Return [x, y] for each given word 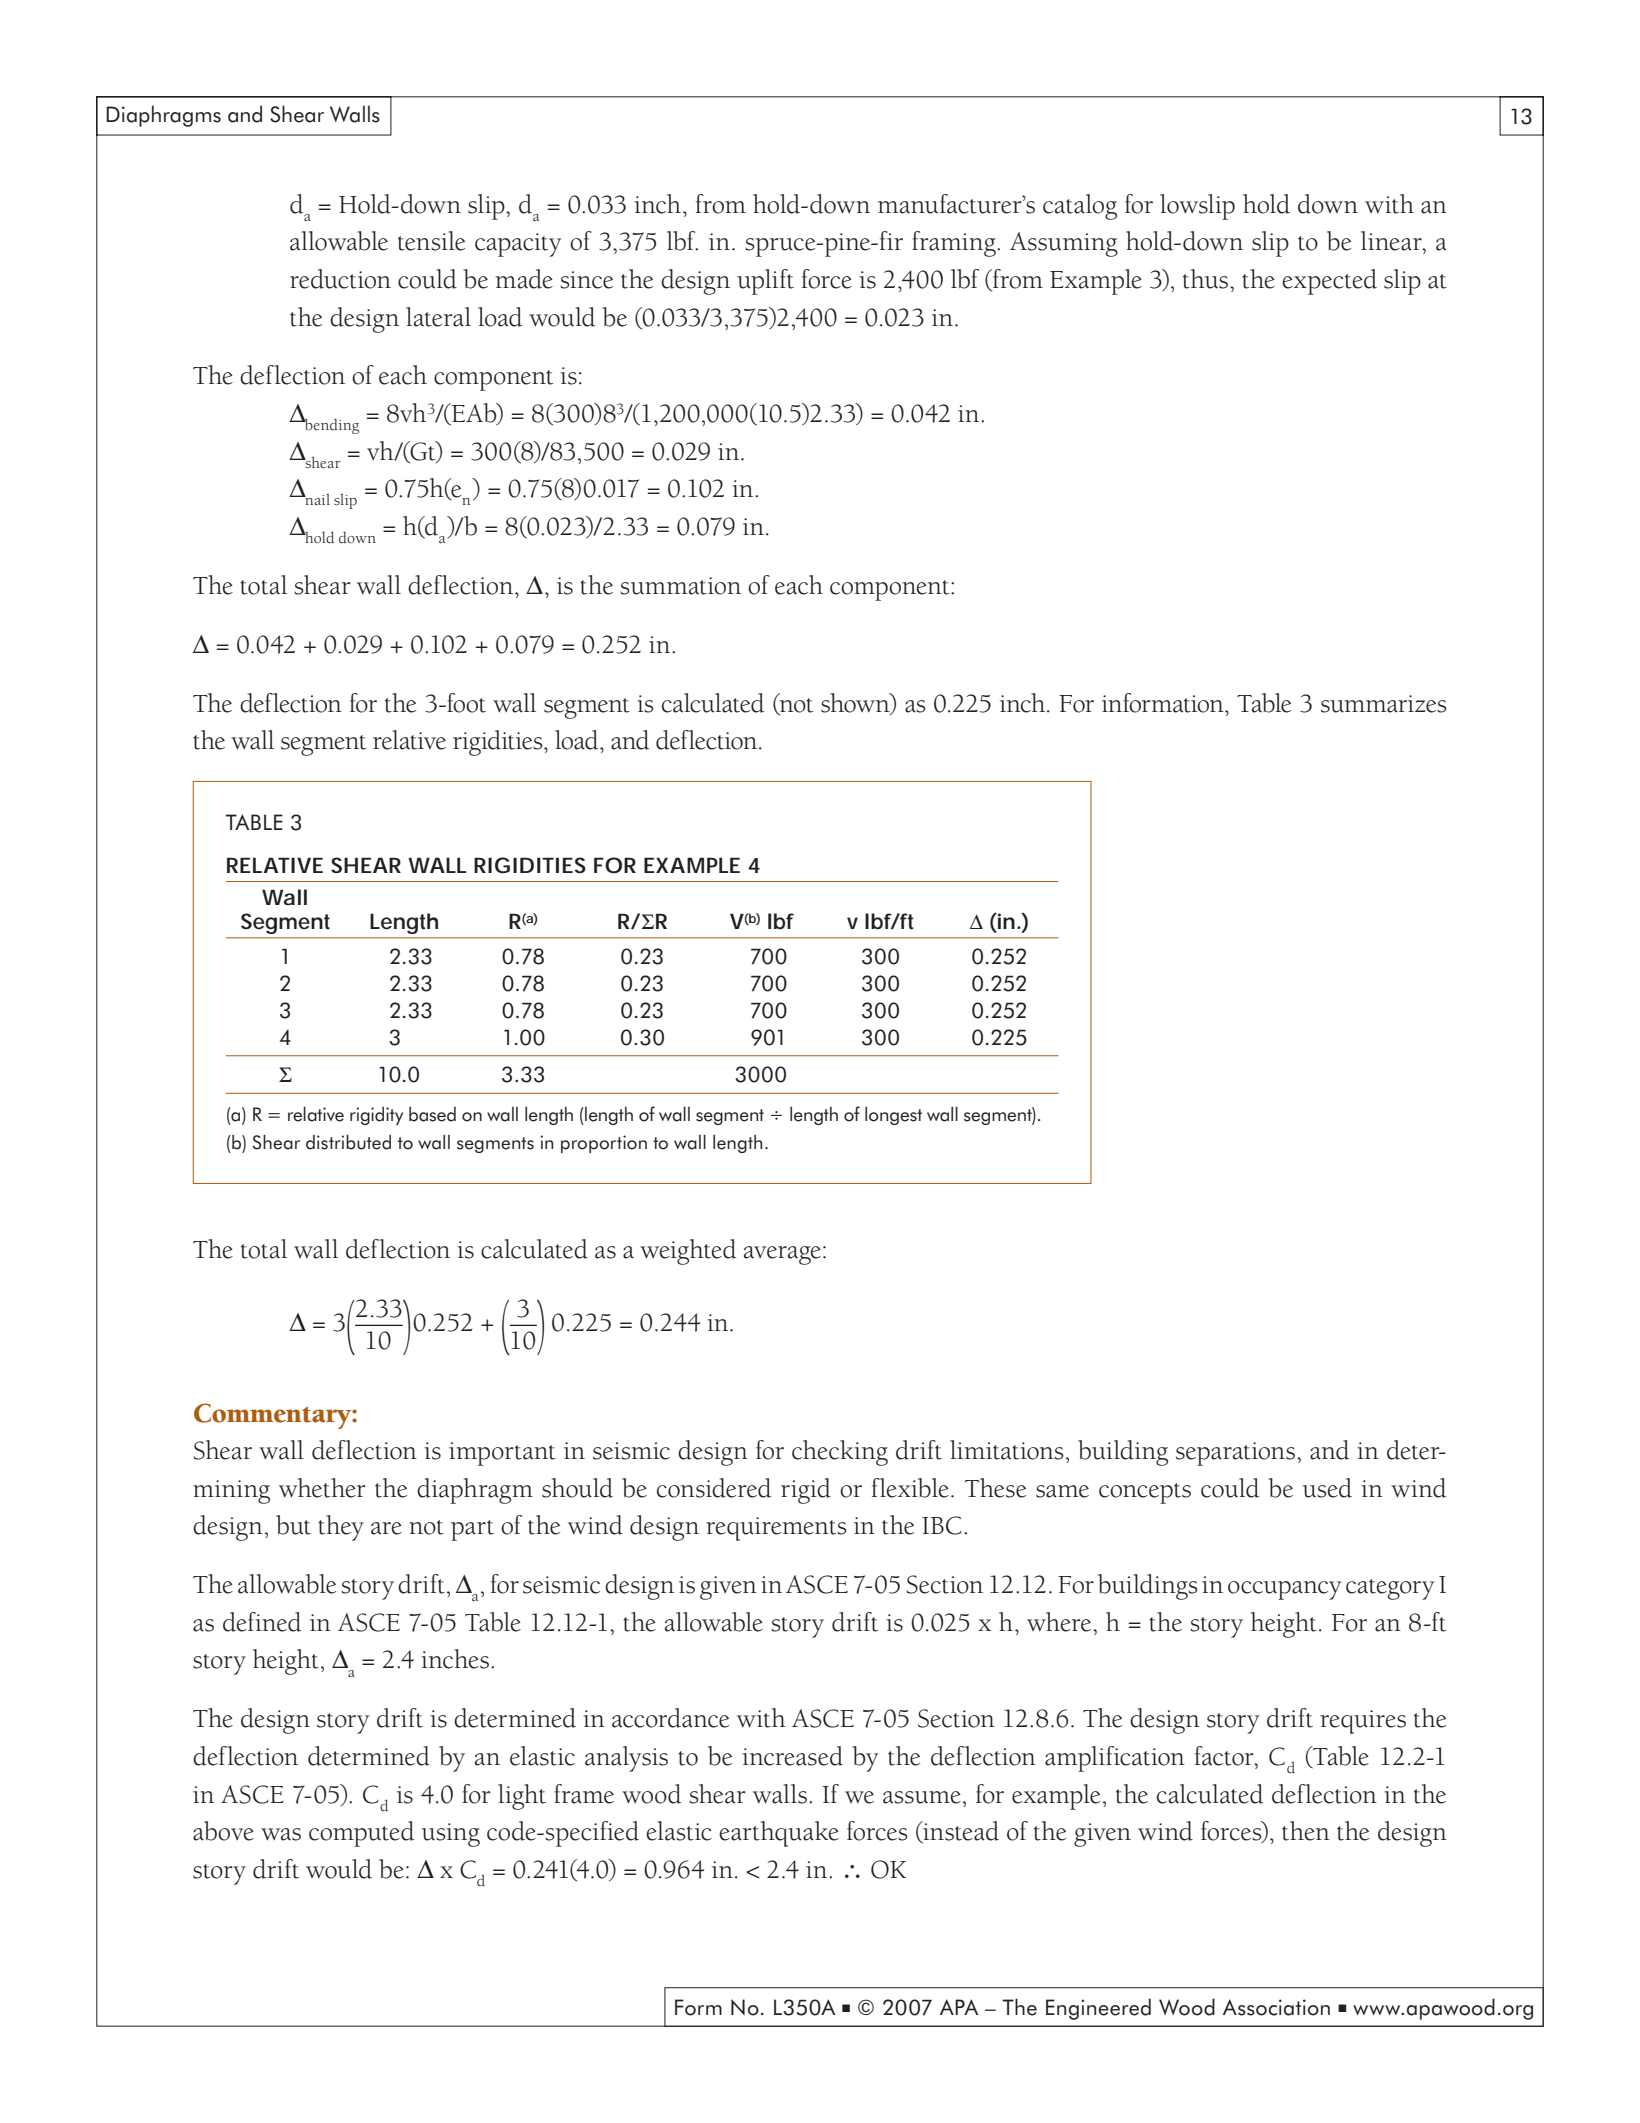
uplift [765, 282]
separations [1235, 1454]
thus [1207, 279]
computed [361, 1834]
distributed [348, 1142]
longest [893, 1116]
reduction [340, 279]
